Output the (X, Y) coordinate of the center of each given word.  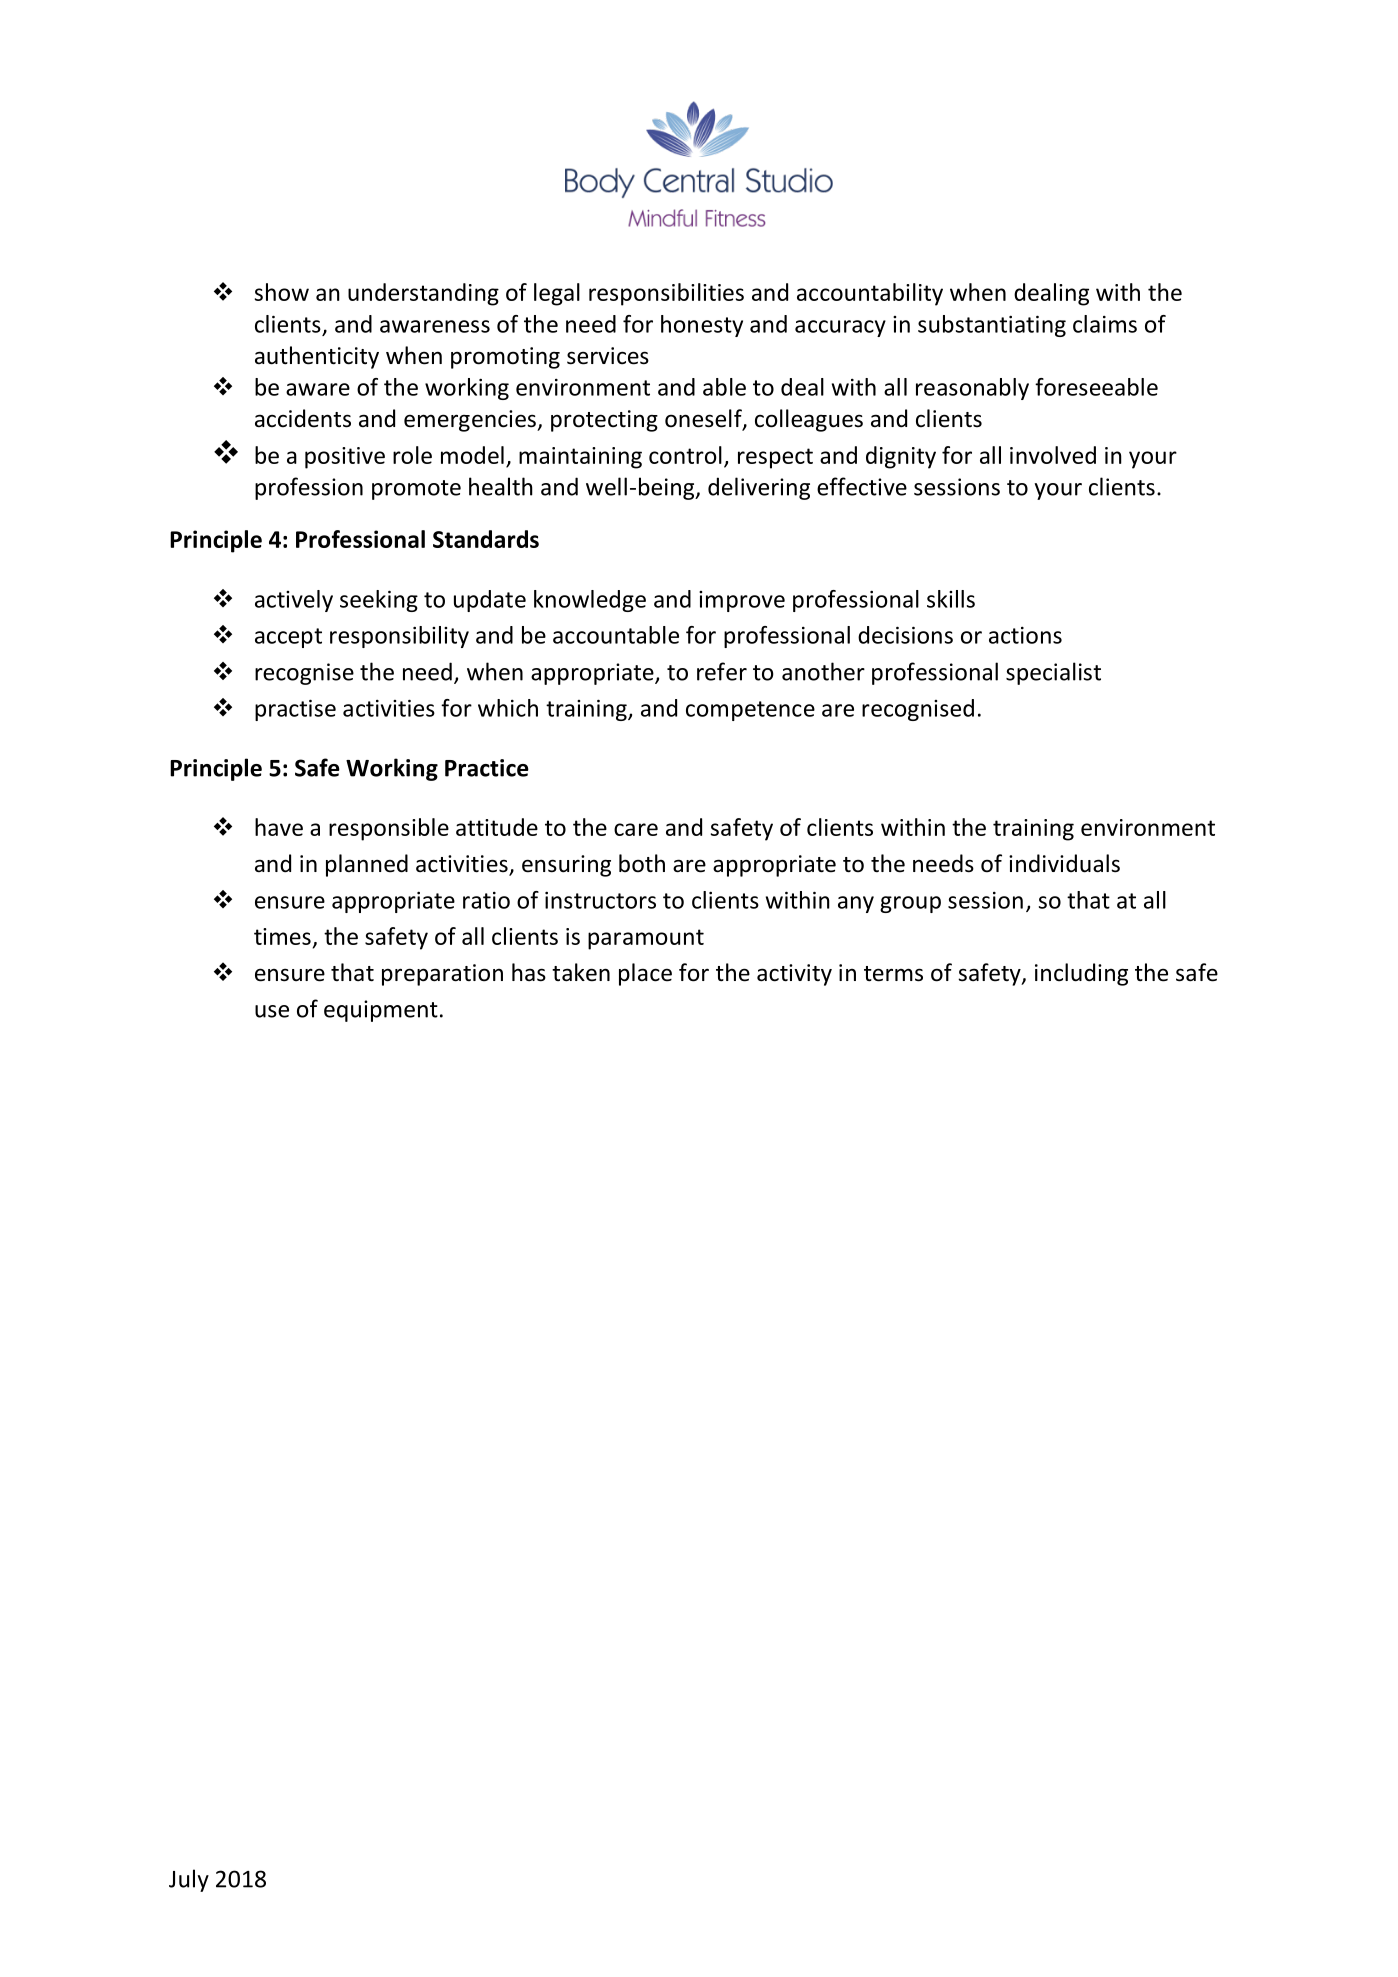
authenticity (317, 357)
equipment (381, 1011)
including (1081, 974)
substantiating (992, 326)
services (608, 356)
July (189, 1880)
